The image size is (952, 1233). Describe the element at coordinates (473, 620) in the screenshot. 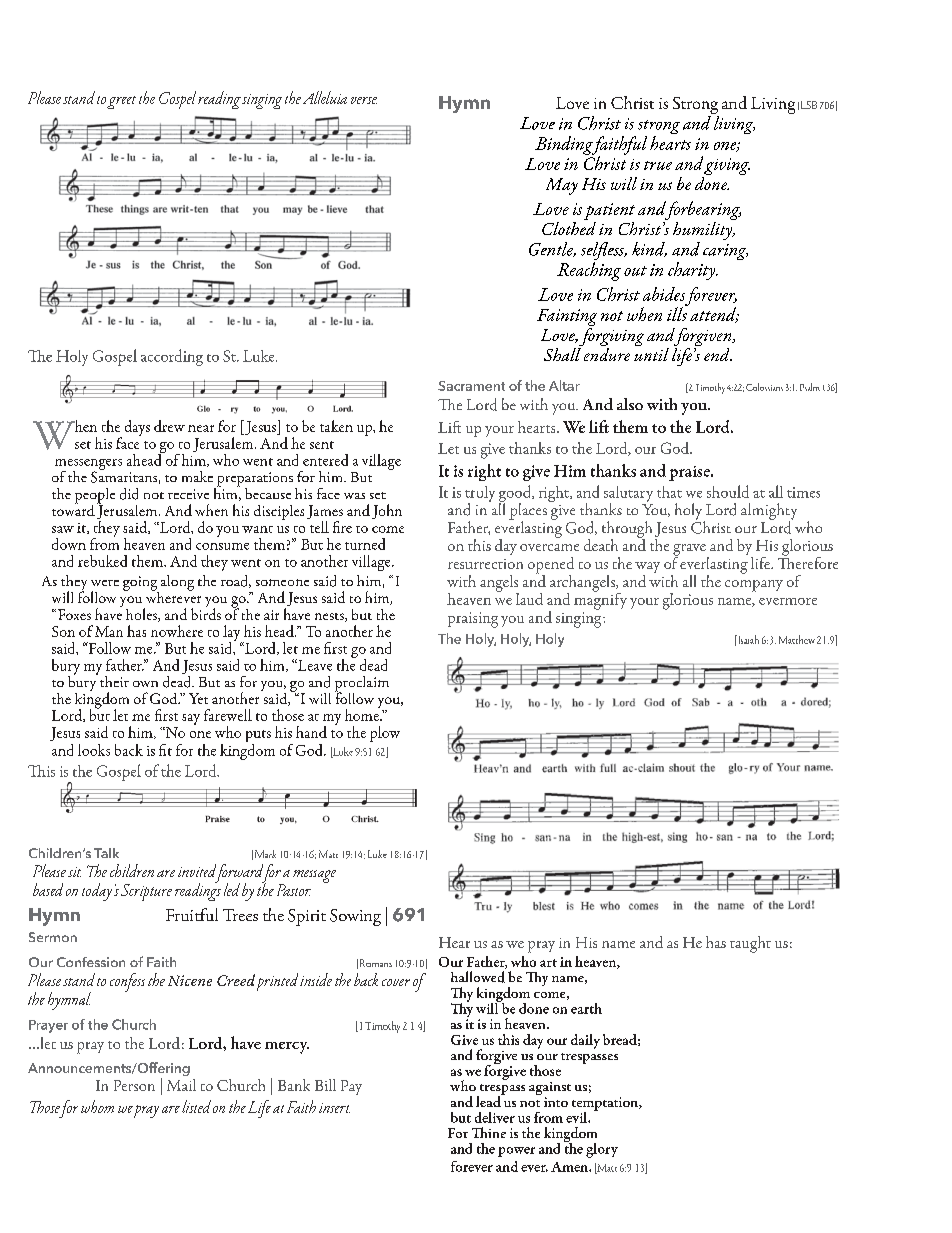

I see `praising` at that location.
